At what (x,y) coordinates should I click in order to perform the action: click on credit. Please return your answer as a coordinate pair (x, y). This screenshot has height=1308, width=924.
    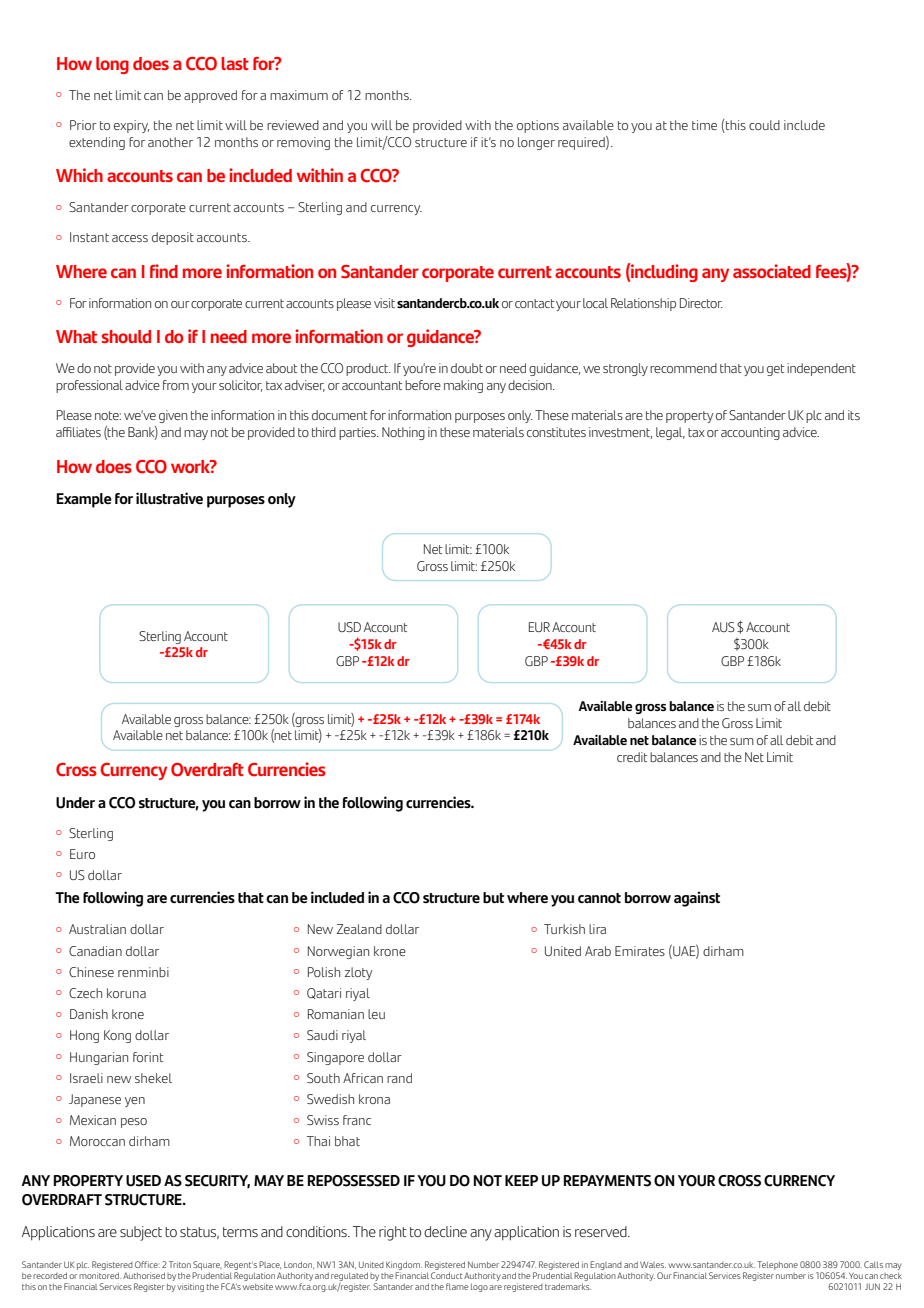
    Looking at the image, I should click on (632, 757).
